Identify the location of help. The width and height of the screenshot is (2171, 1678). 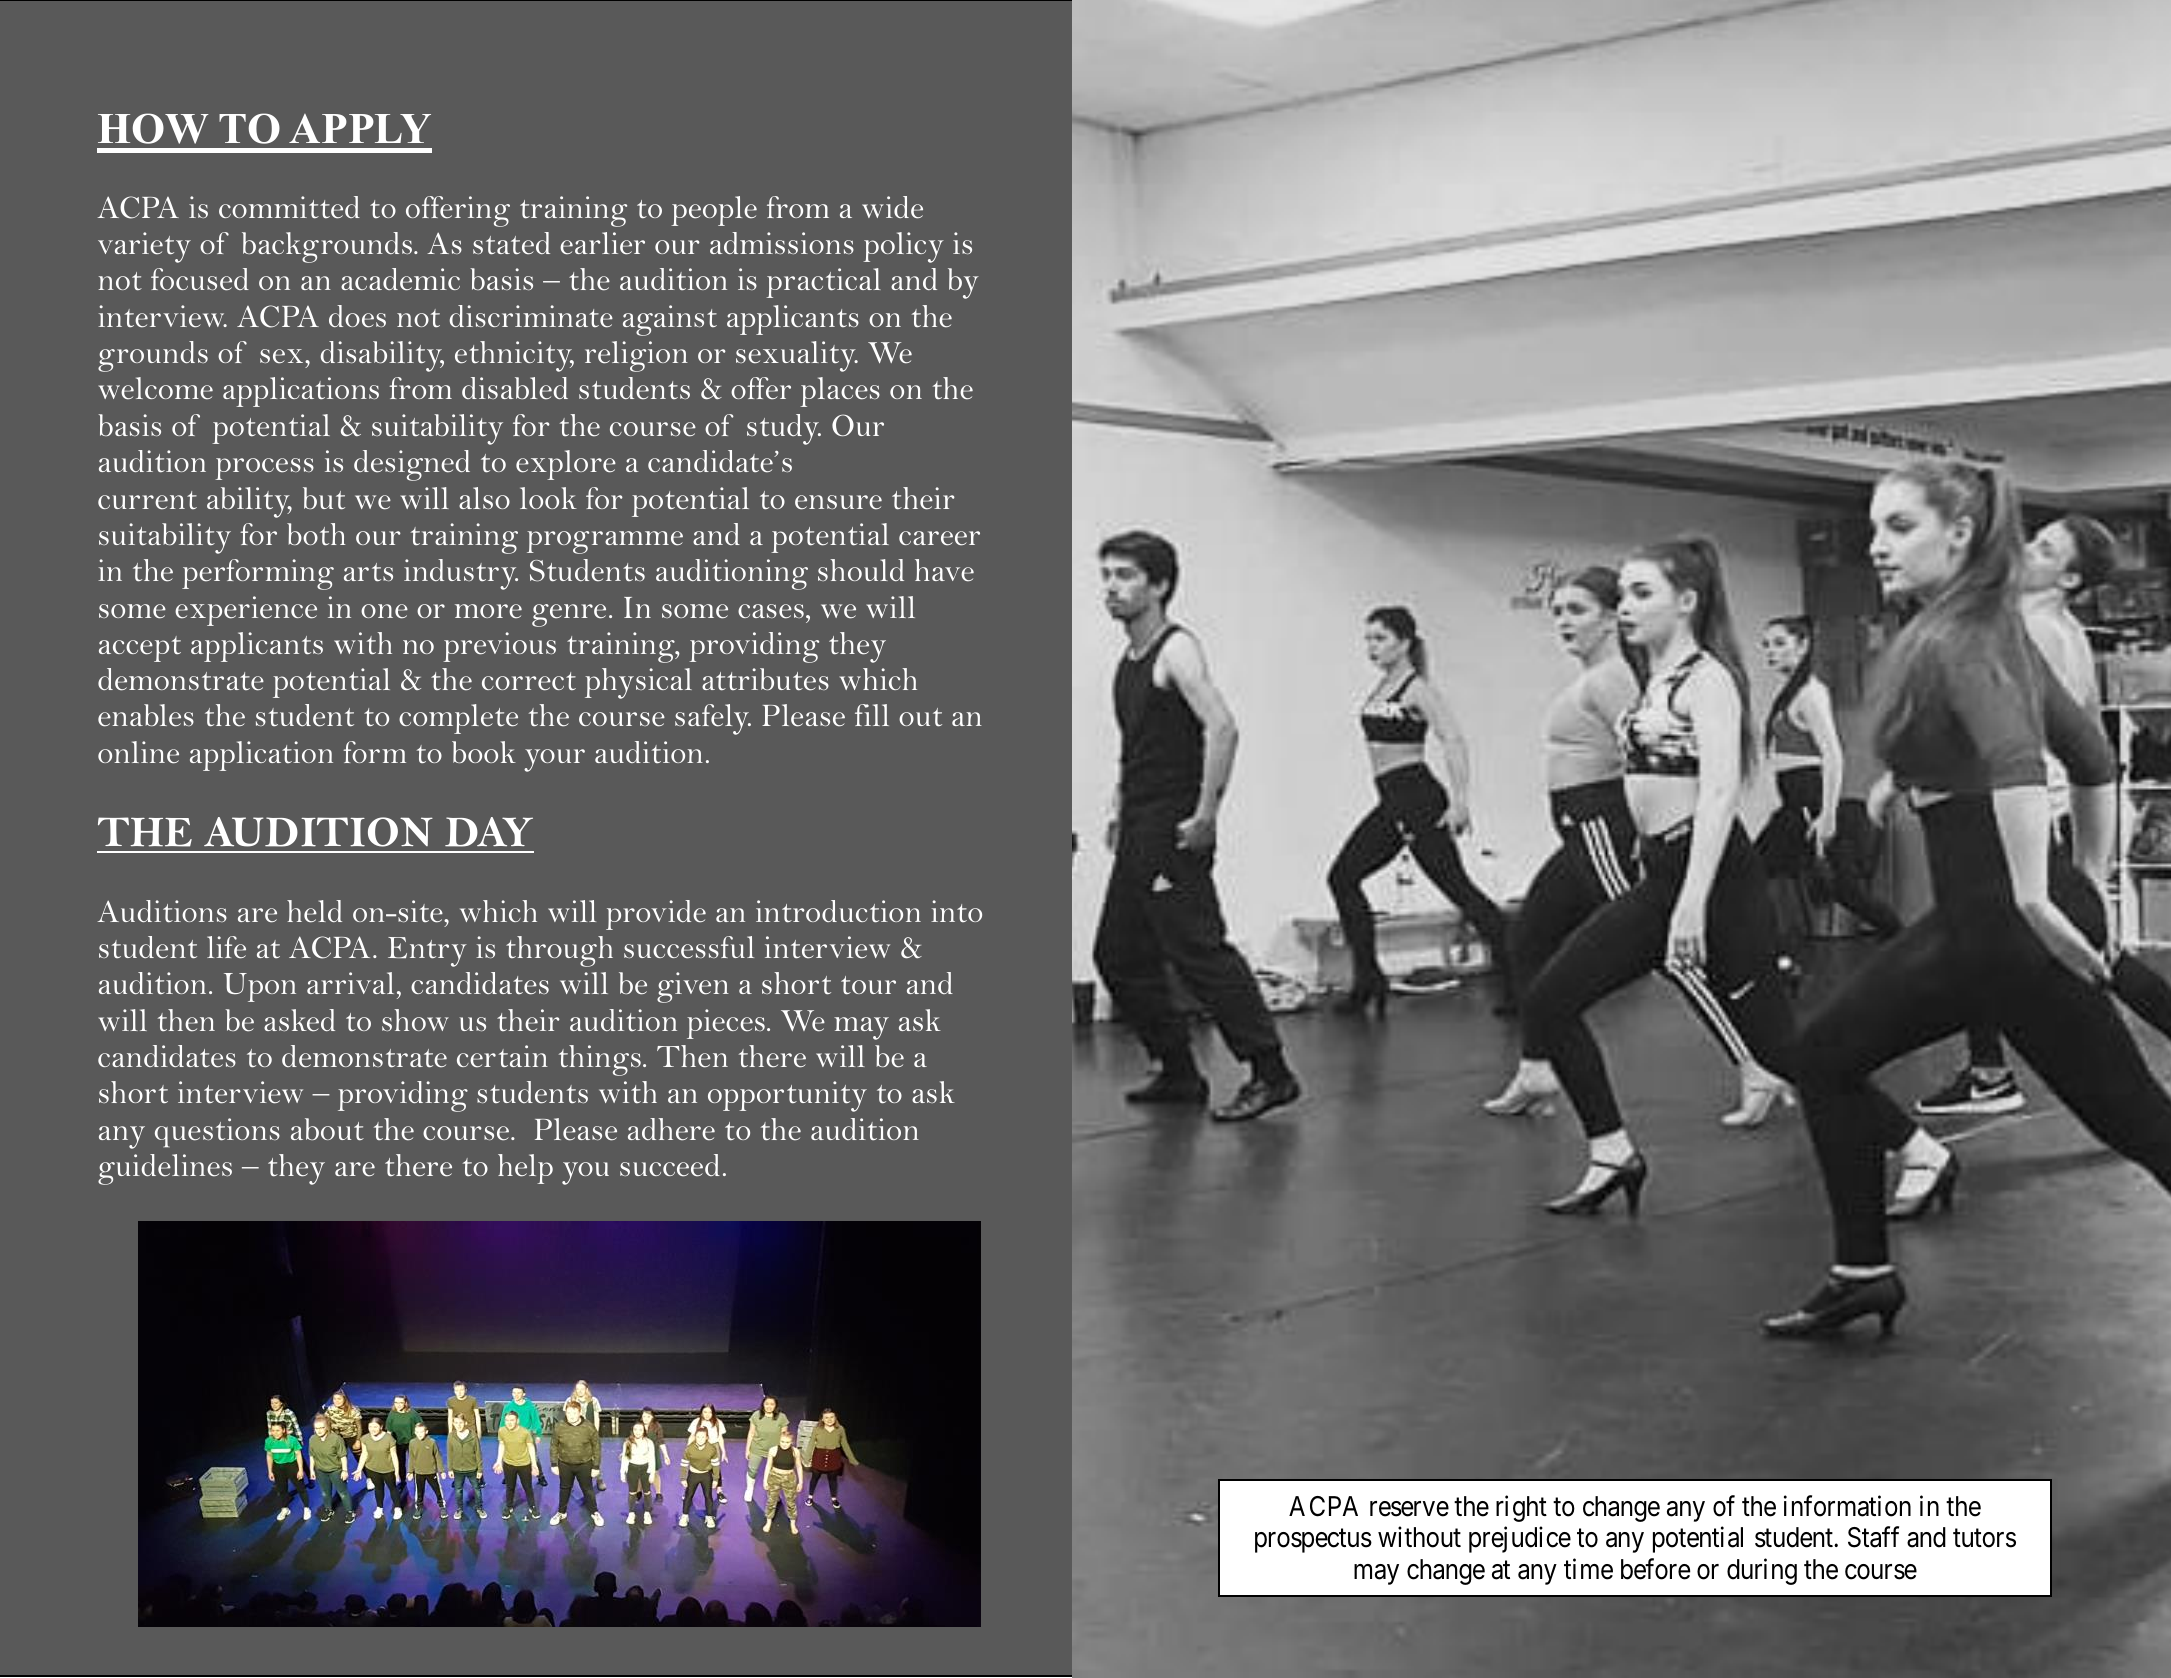
(525, 1169).
